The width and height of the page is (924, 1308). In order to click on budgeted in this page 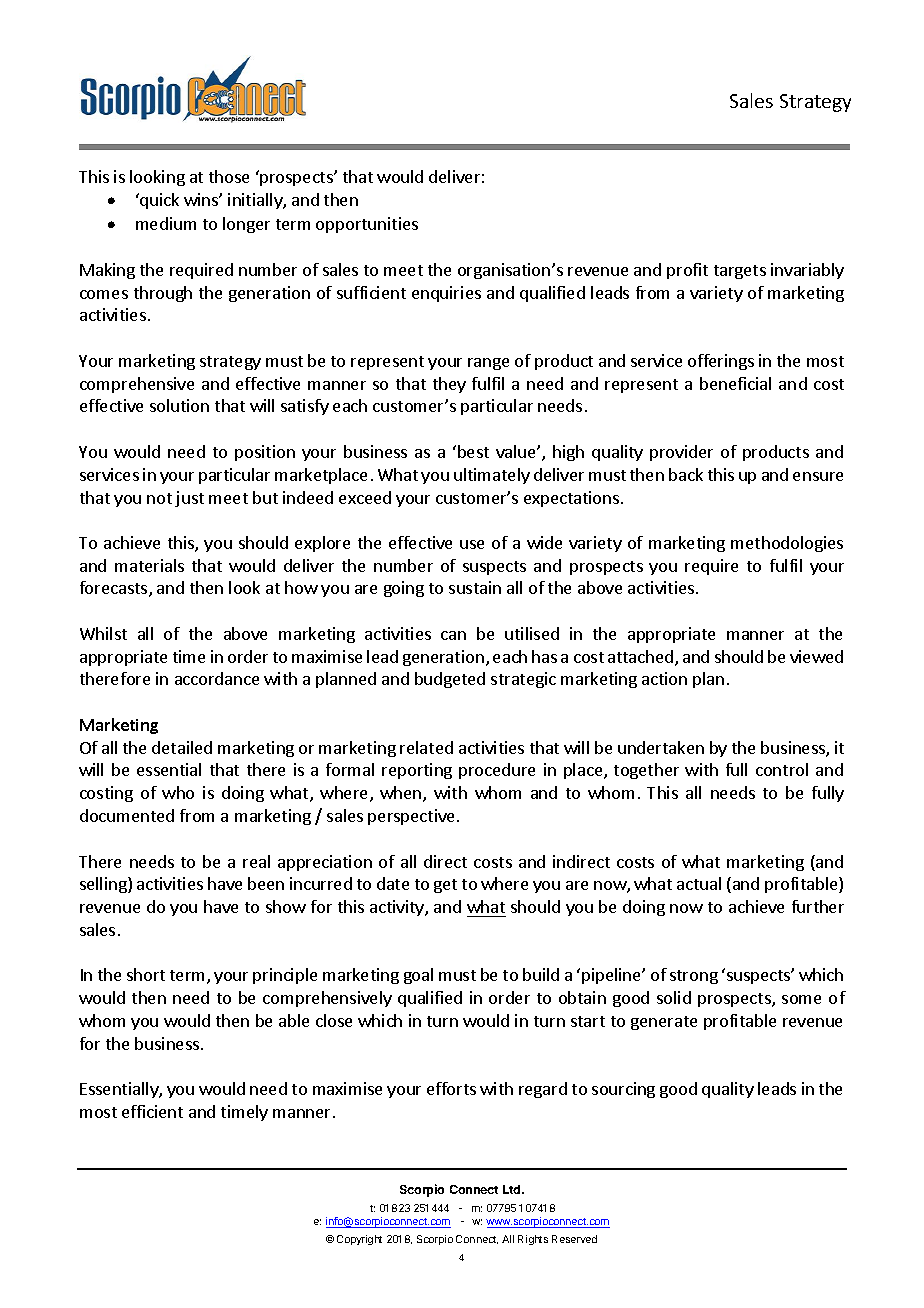, I will do `click(450, 680)`.
